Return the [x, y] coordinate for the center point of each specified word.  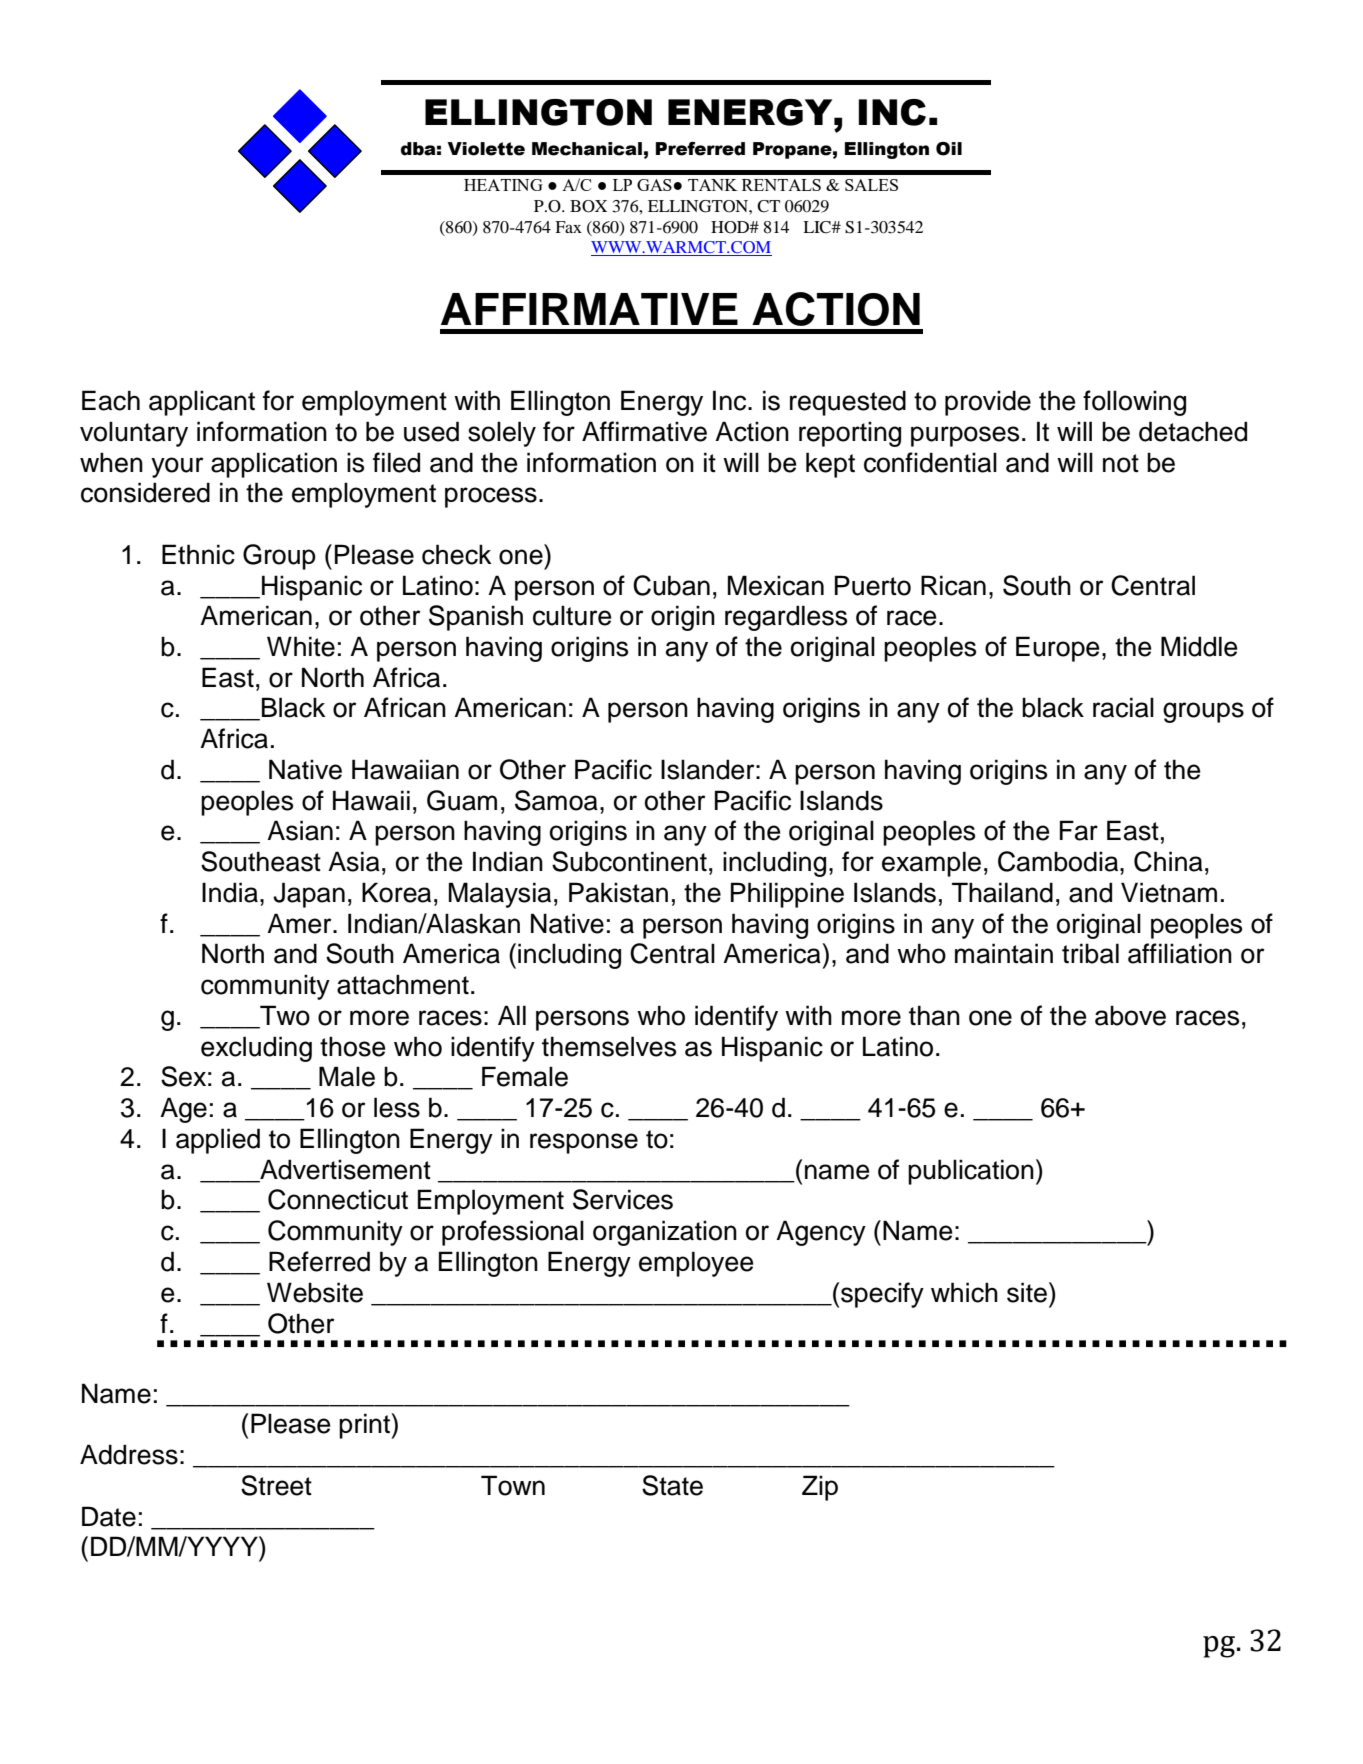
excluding [256, 1049]
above [1130, 1015]
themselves [609, 1046]
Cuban [671, 585]
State [672, 1485]
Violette [486, 149]
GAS [654, 185]
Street [276, 1485]
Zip [820, 1488]
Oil [949, 149]
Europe [1058, 649]
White [301, 646]
